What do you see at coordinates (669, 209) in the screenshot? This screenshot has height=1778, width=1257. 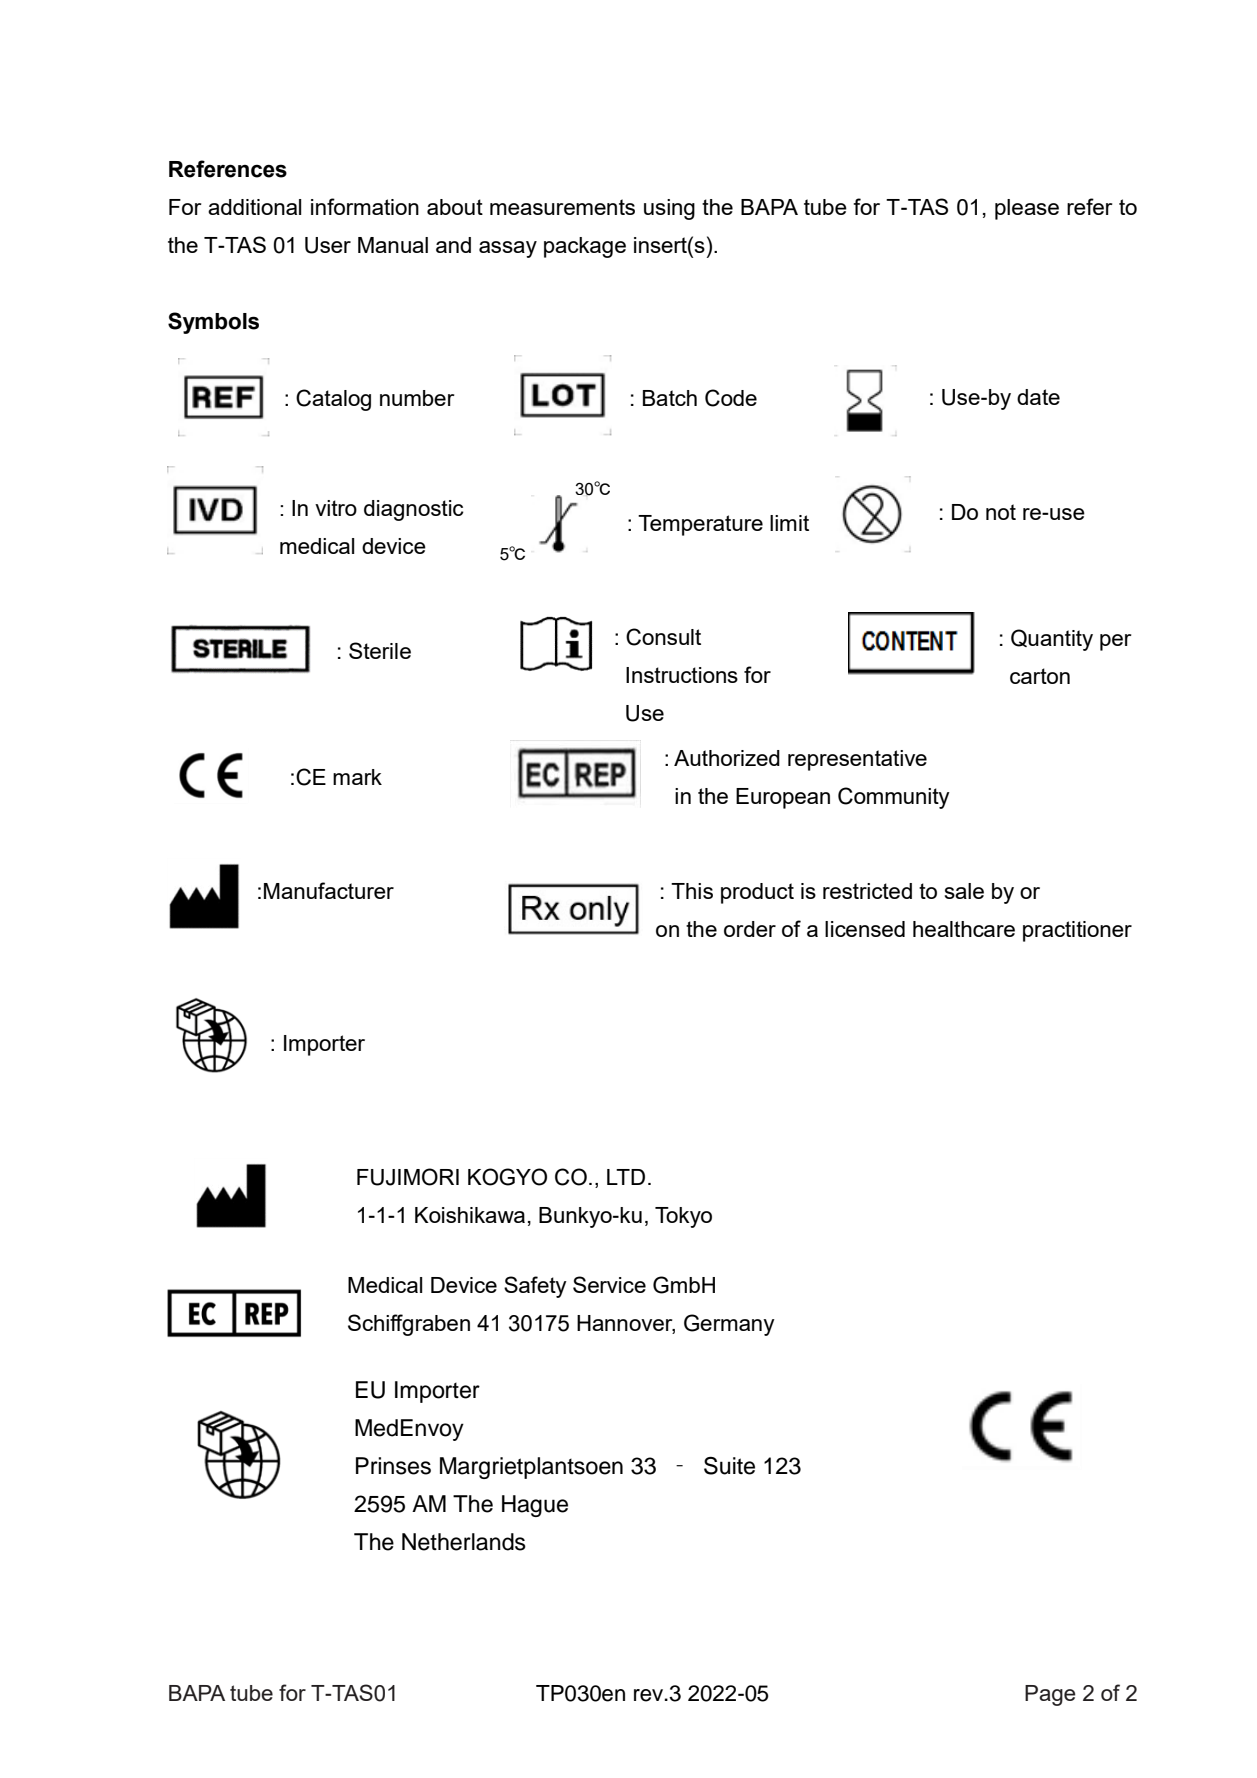 I see `using` at bounding box center [669, 209].
